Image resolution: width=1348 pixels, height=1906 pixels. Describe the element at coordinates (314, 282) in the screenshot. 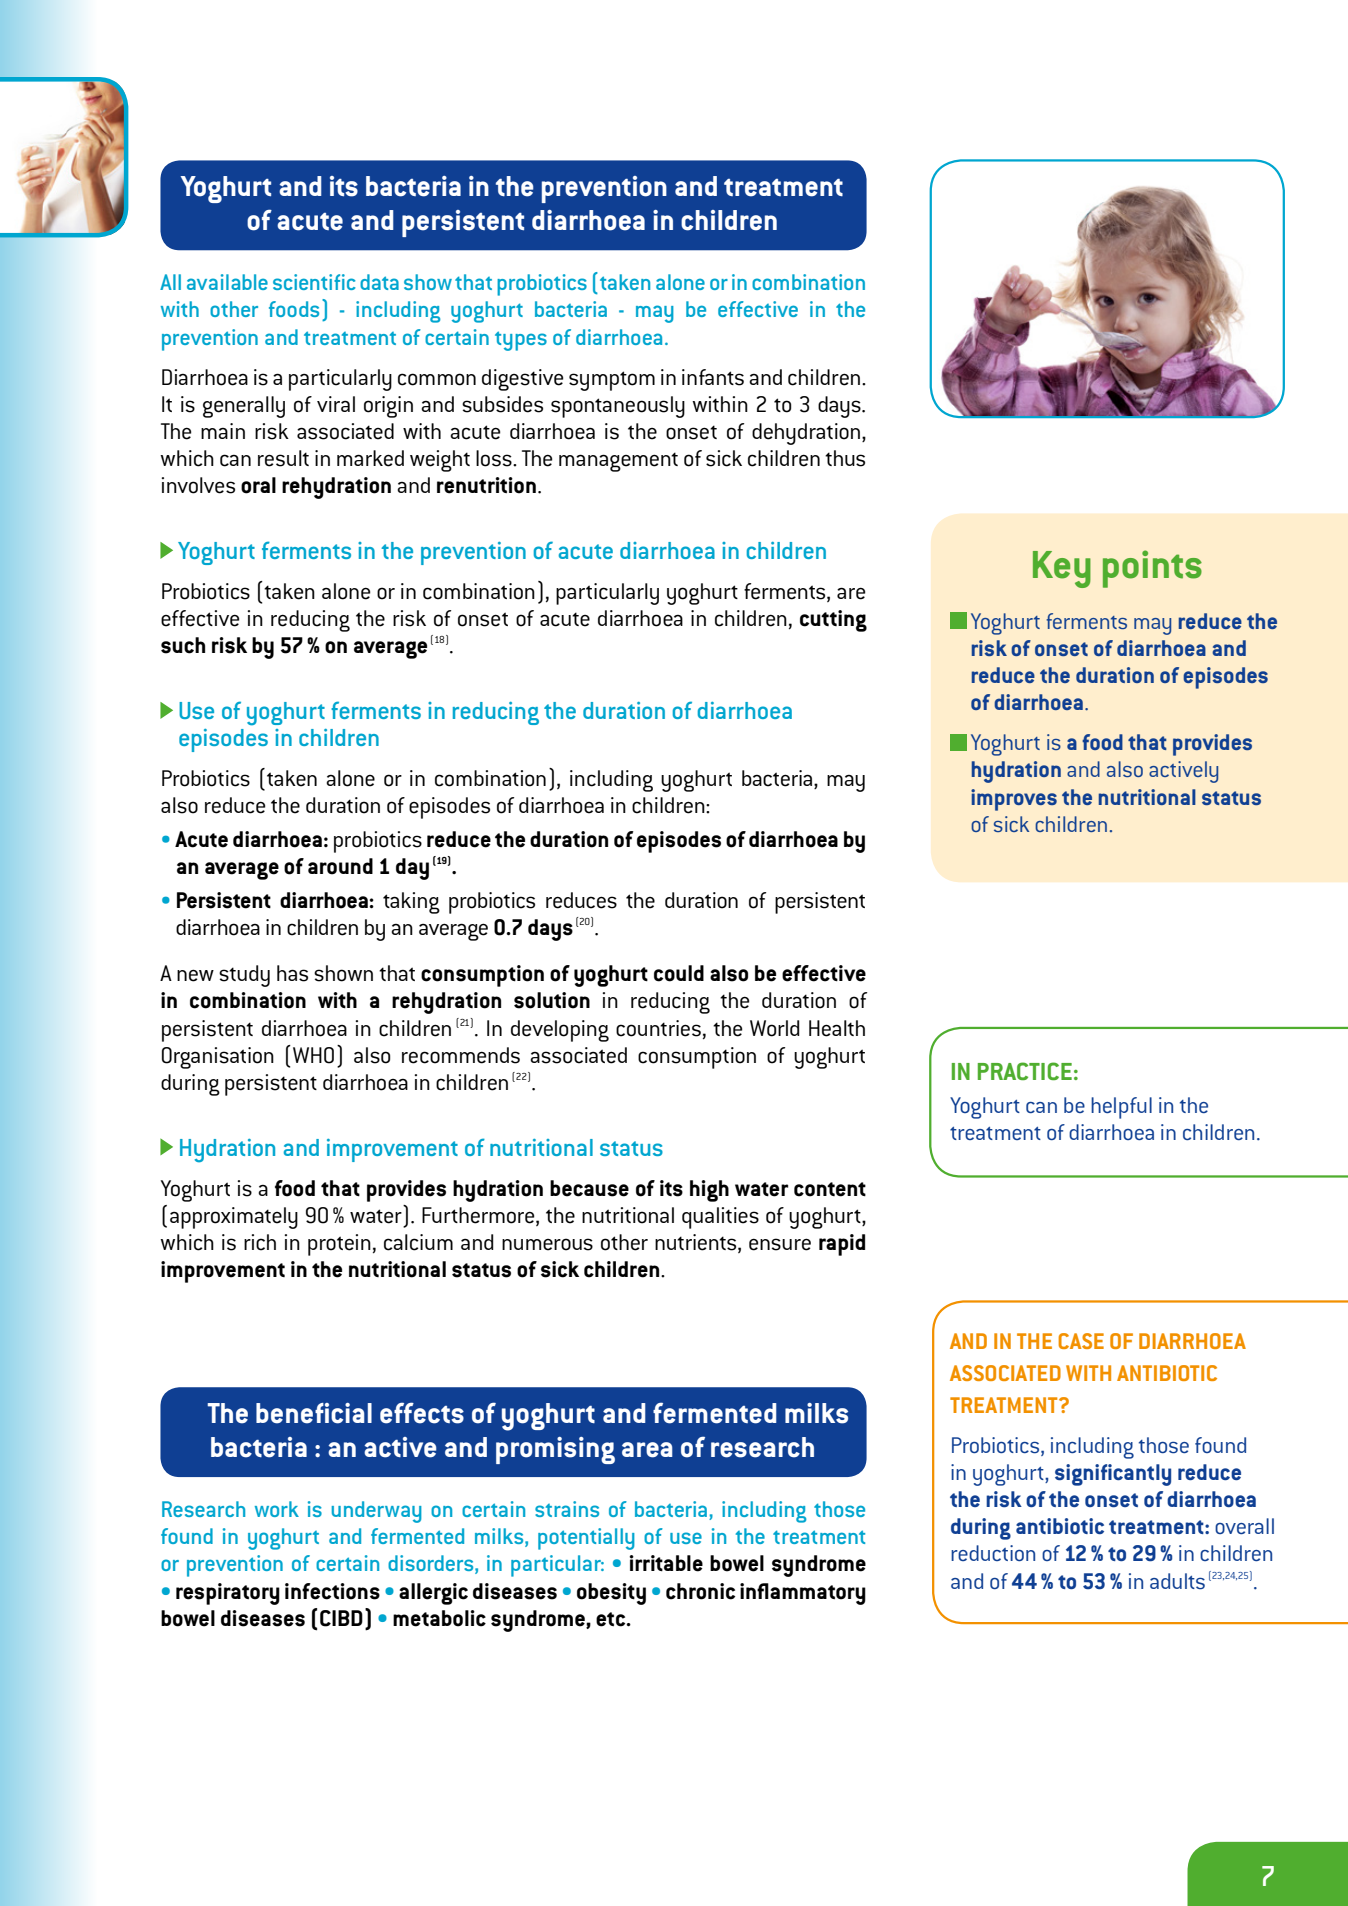

I see `scientific` at that location.
